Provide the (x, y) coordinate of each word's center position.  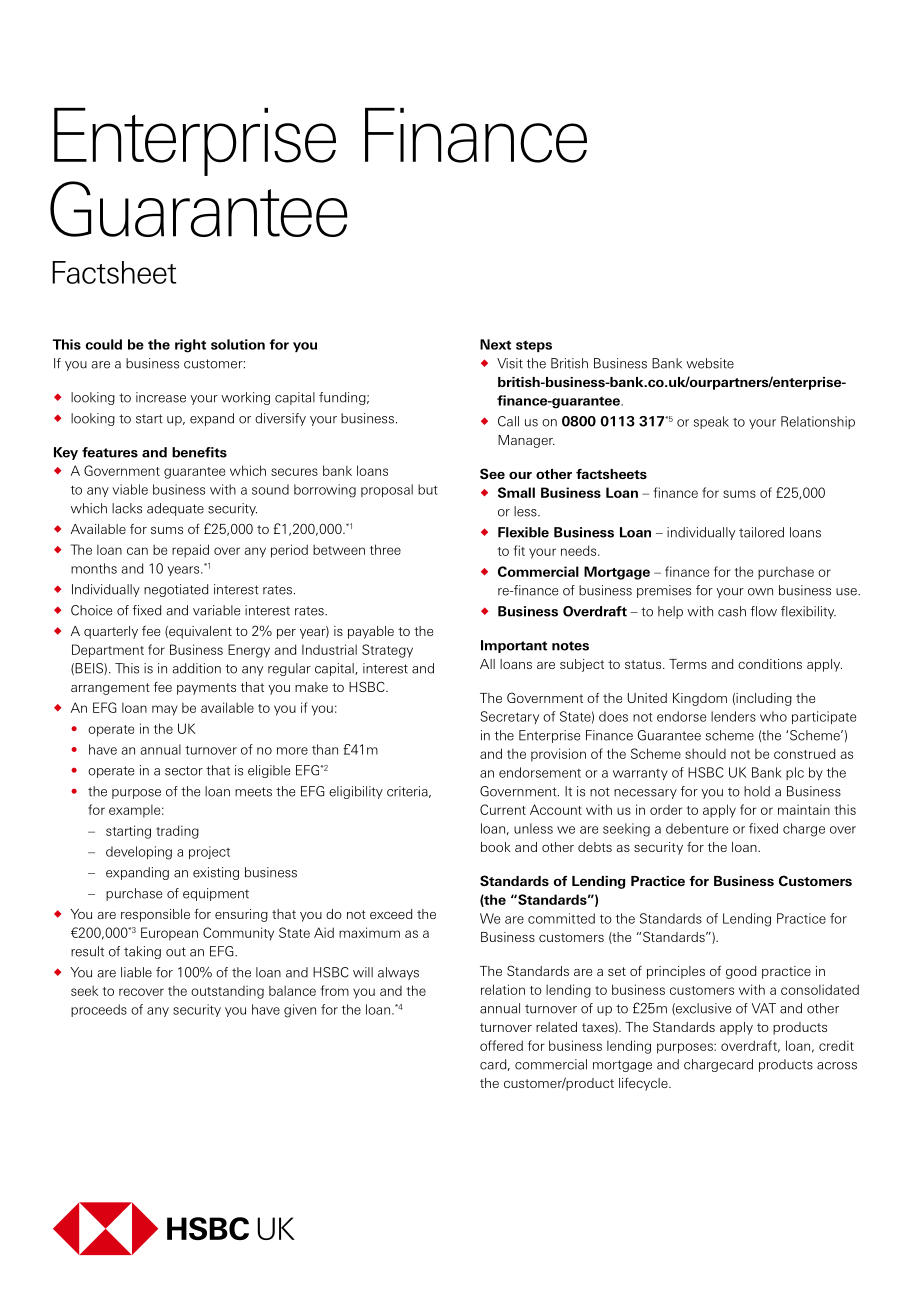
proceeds (99, 1010)
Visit (510, 363)
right (190, 346)
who (773, 716)
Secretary (509, 717)
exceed (391, 914)
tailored (761, 532)
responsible (155, 915)
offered (501, 1045)
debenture (697, 828)
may (165, 710)
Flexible (523, 532)
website (710, 363)
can (137, 551)
